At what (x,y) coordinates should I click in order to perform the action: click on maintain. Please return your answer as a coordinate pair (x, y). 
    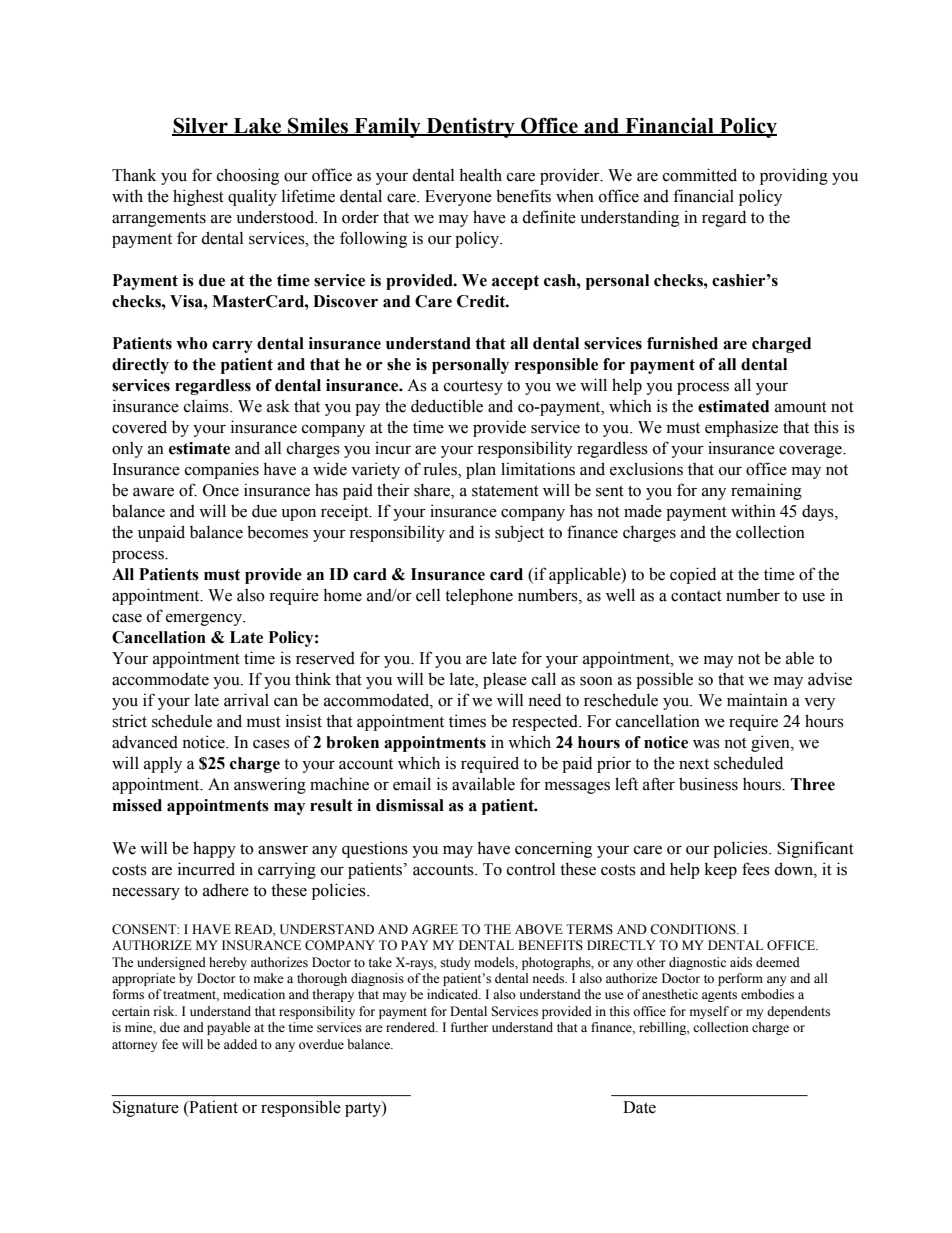
    Looking at the image, I should click on (757, 700).
